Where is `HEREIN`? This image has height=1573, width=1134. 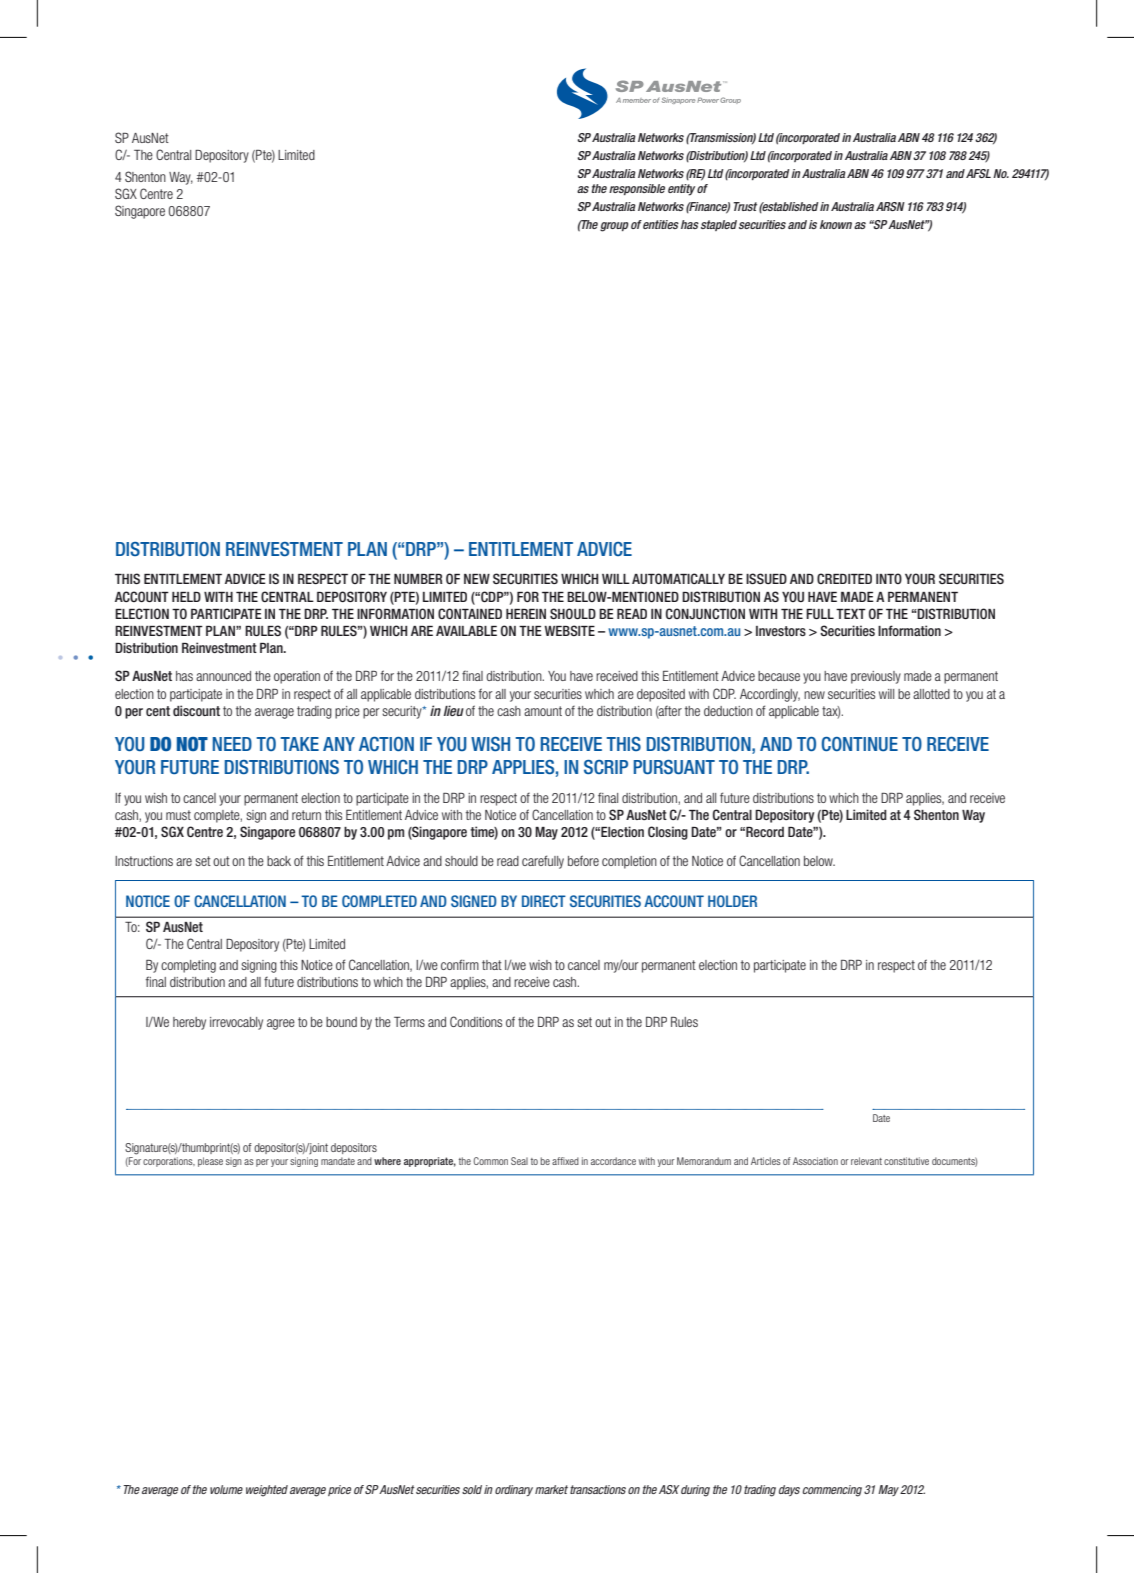 HEREIN is located at coordinates (526, 614).
